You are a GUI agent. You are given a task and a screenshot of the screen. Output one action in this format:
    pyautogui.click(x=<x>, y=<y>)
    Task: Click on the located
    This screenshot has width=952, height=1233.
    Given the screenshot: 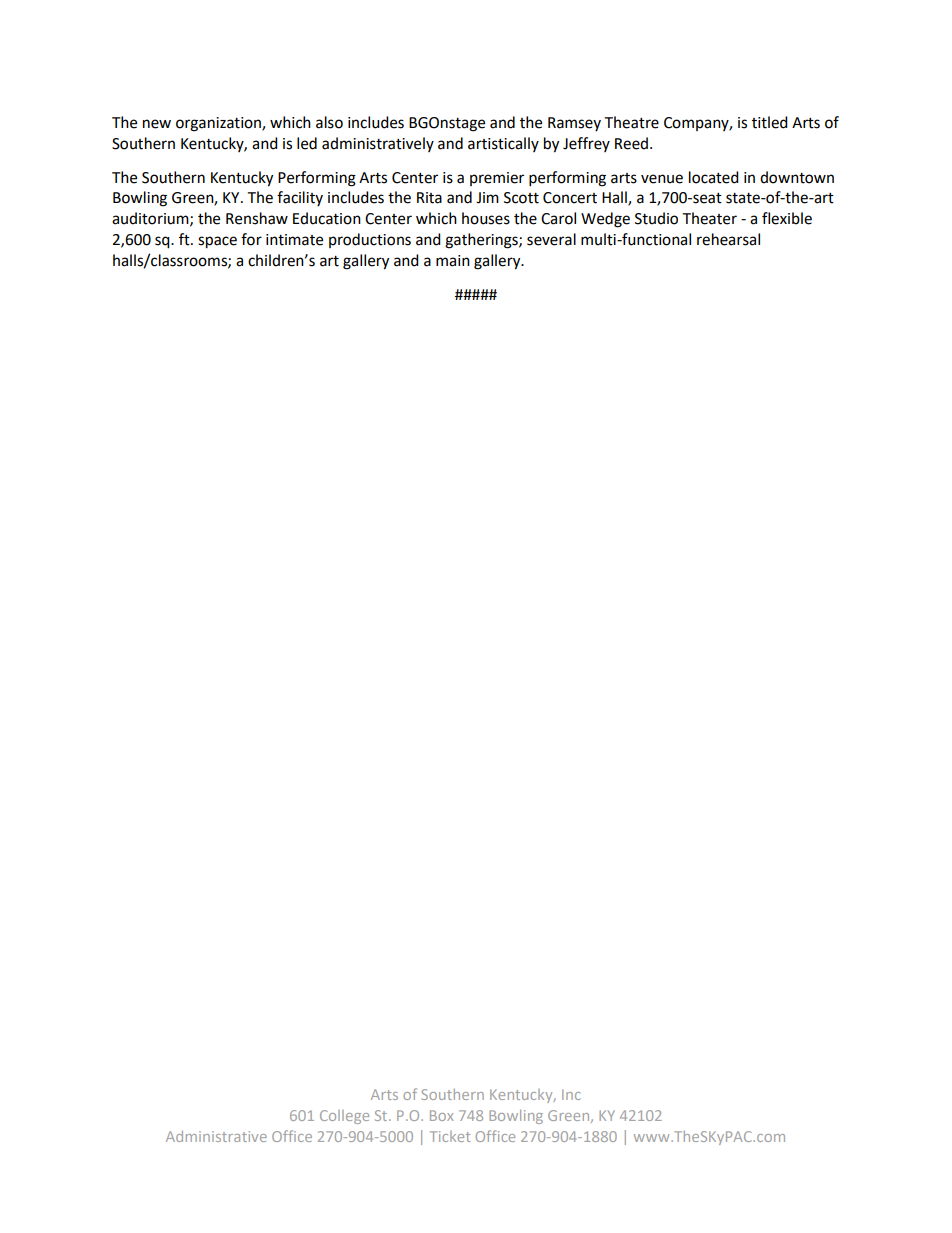 What is the action you would take?
    pyautogui.click(x=714, y=177)
